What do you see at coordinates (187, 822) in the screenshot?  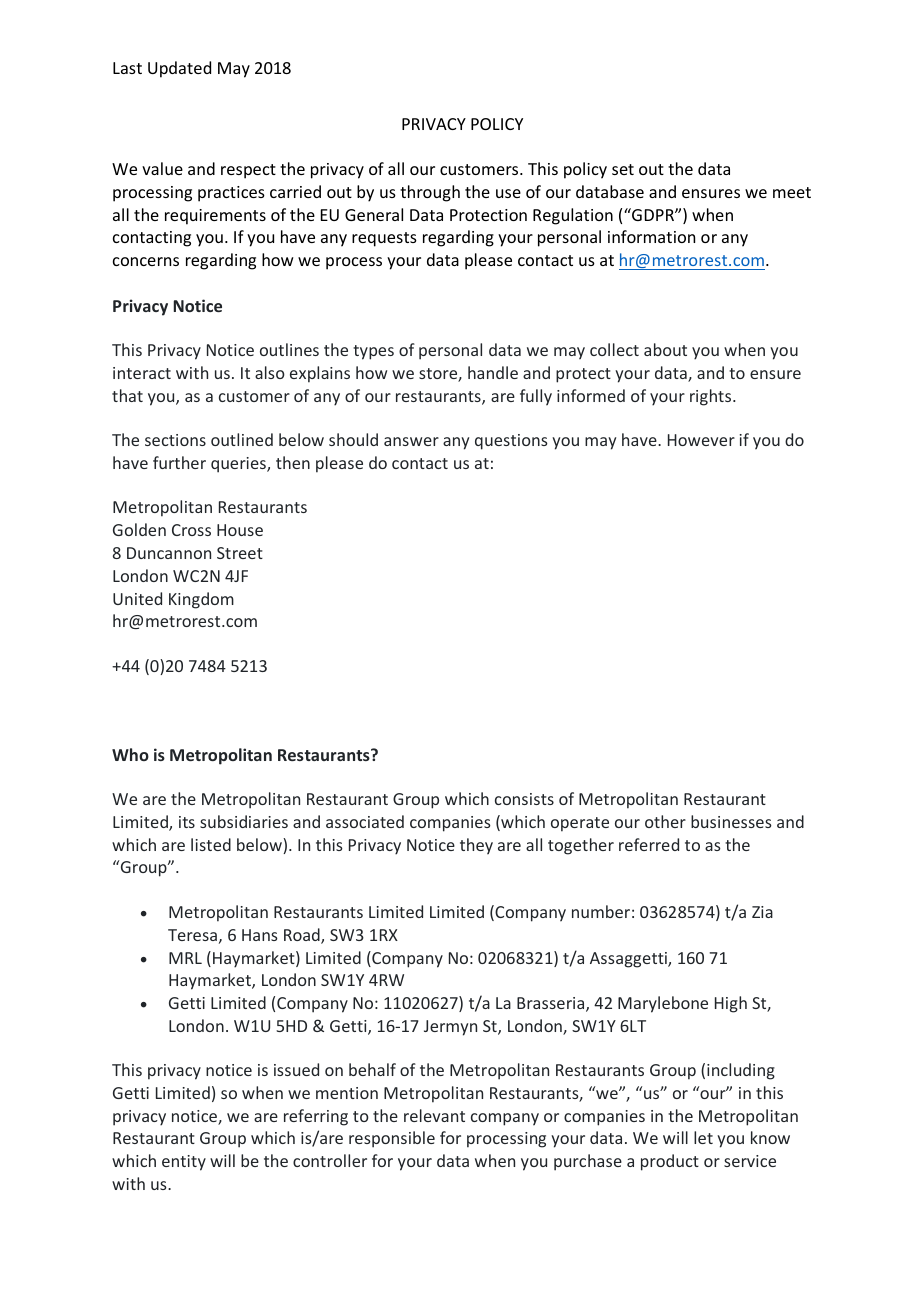 I see `its` at bounding box center [187, 822].
